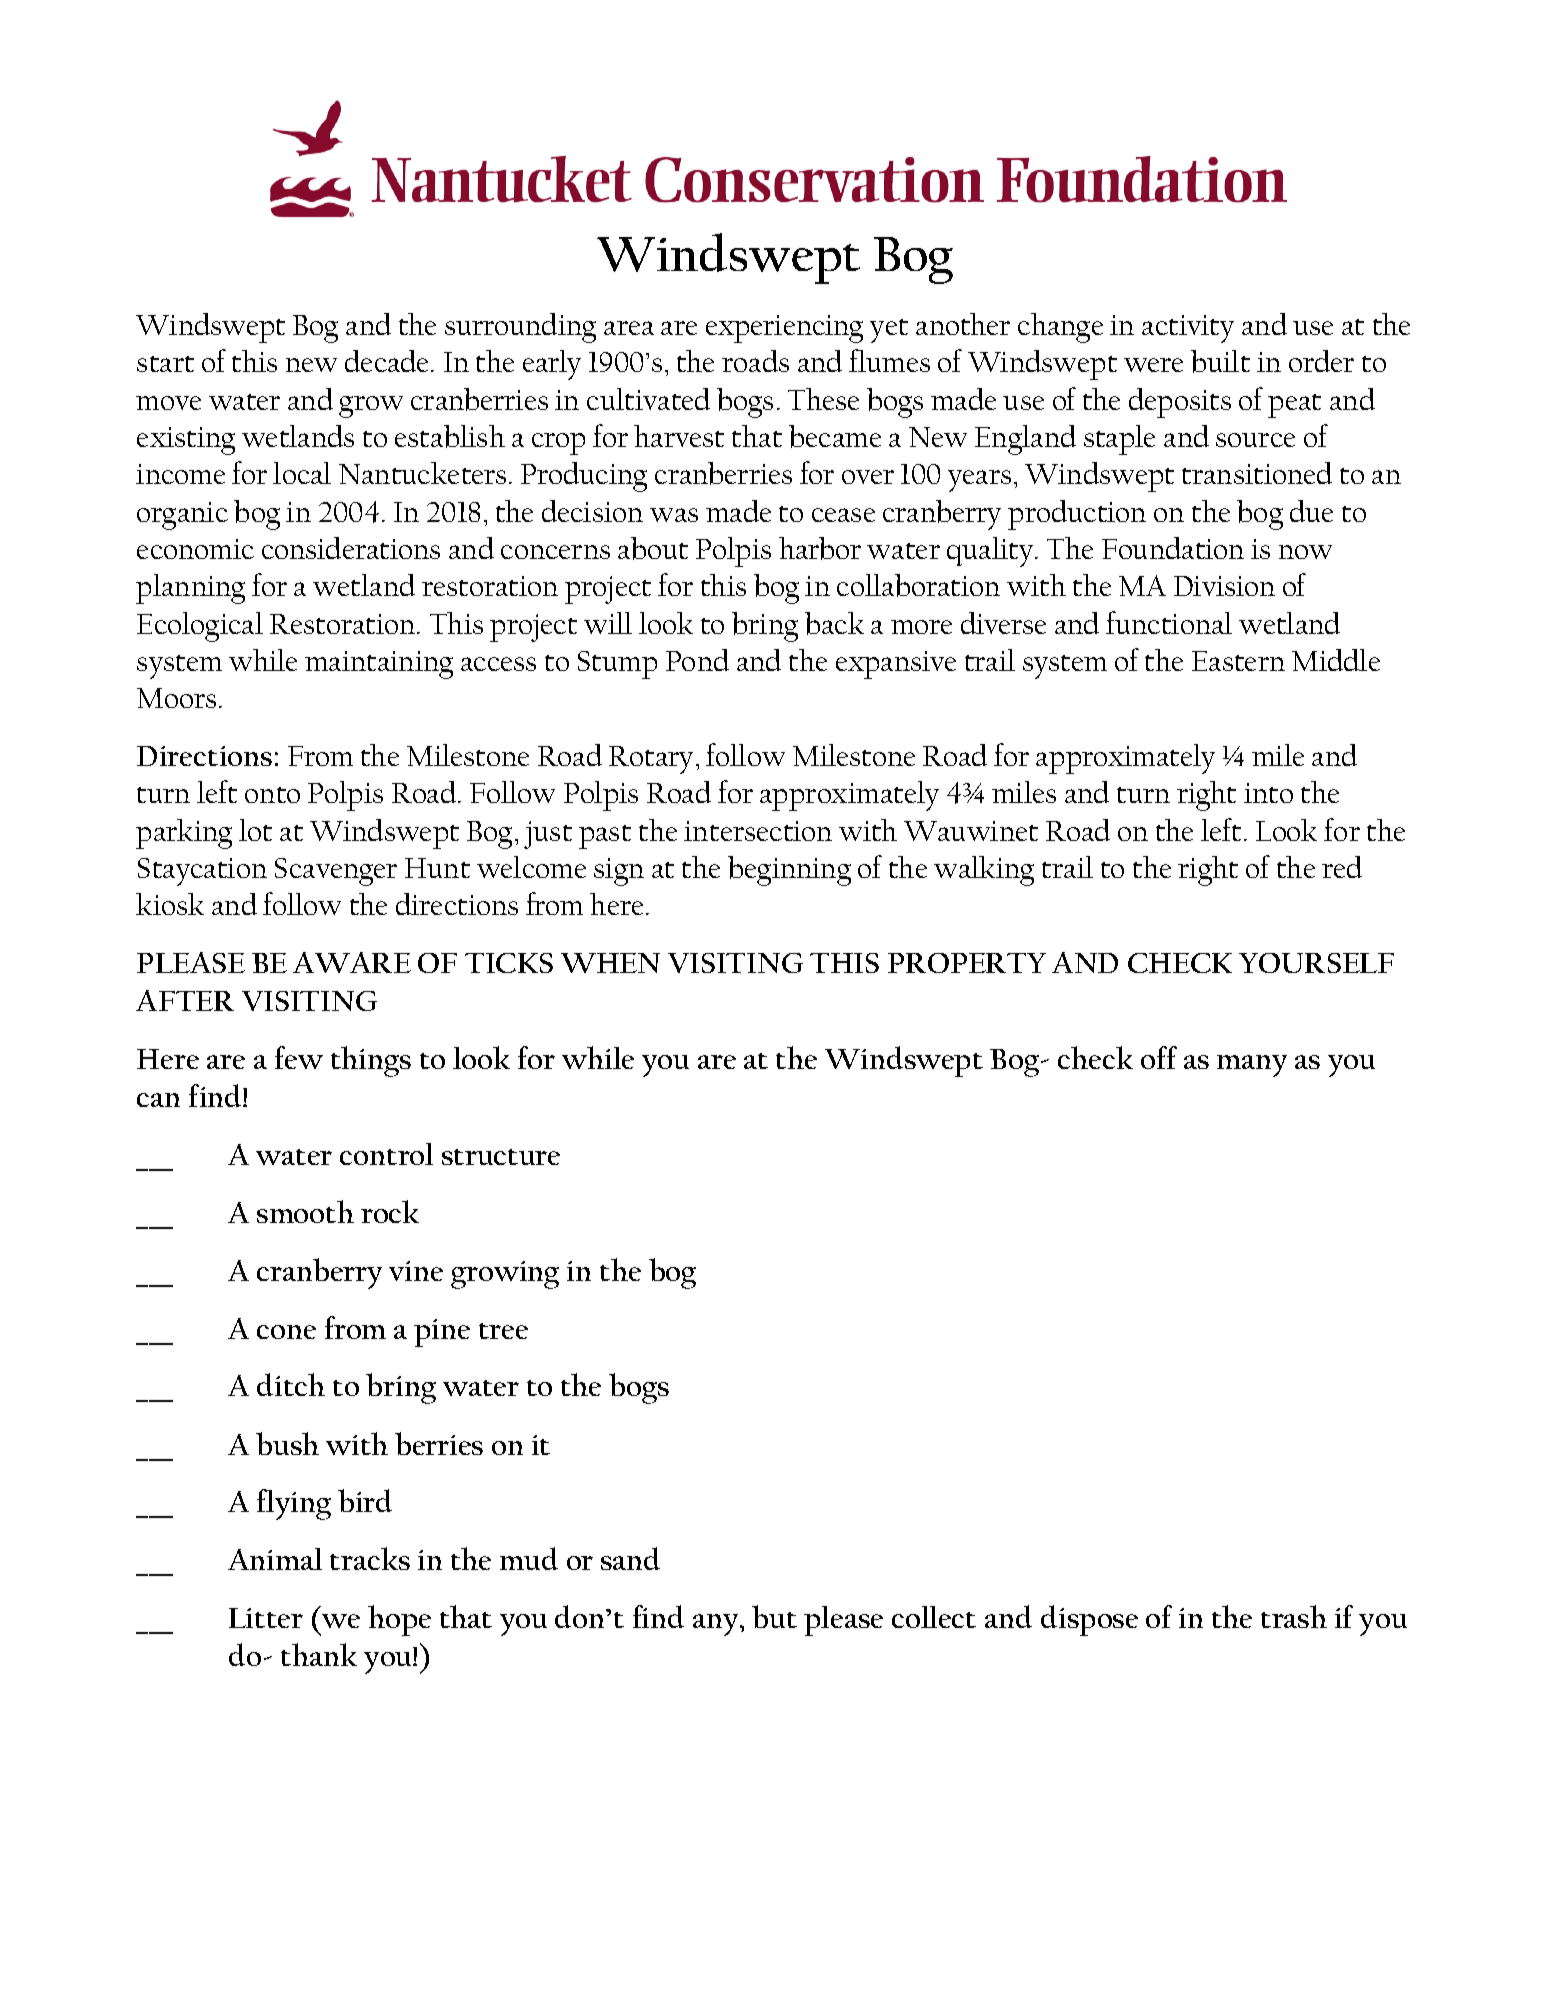 This document has height=2009, width=1552. What do you see at coordinates (275, 1559) in the document?
I see `Animal` at bounding box center [275, 1559].
